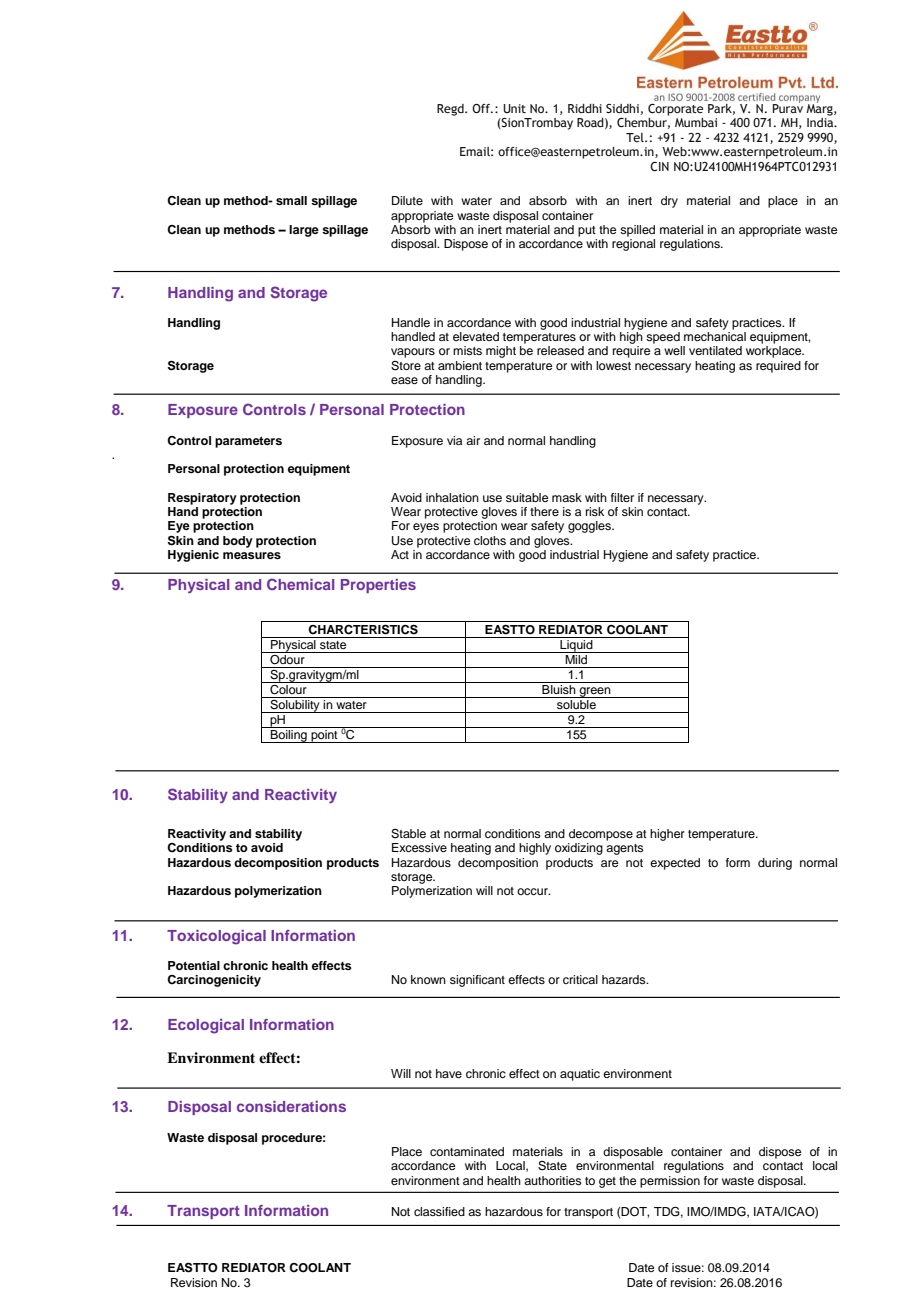 The width and height of the document is (924, 1307). Describe the element at coordinates (514, 108) in the document. I see `Unit` at that location.
